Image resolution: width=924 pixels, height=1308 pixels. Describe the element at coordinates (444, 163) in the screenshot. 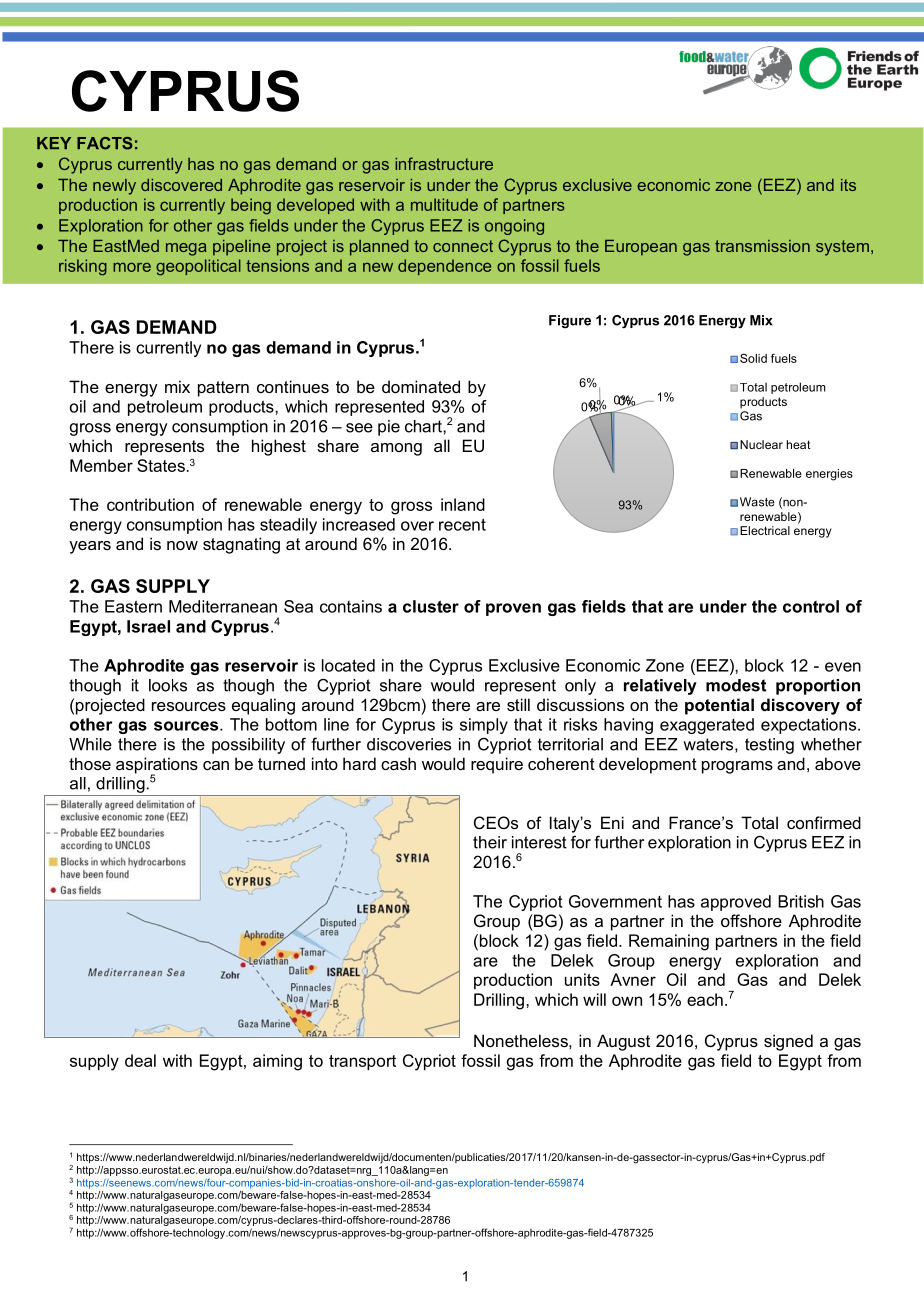

I see `infrastructure` at that location.
